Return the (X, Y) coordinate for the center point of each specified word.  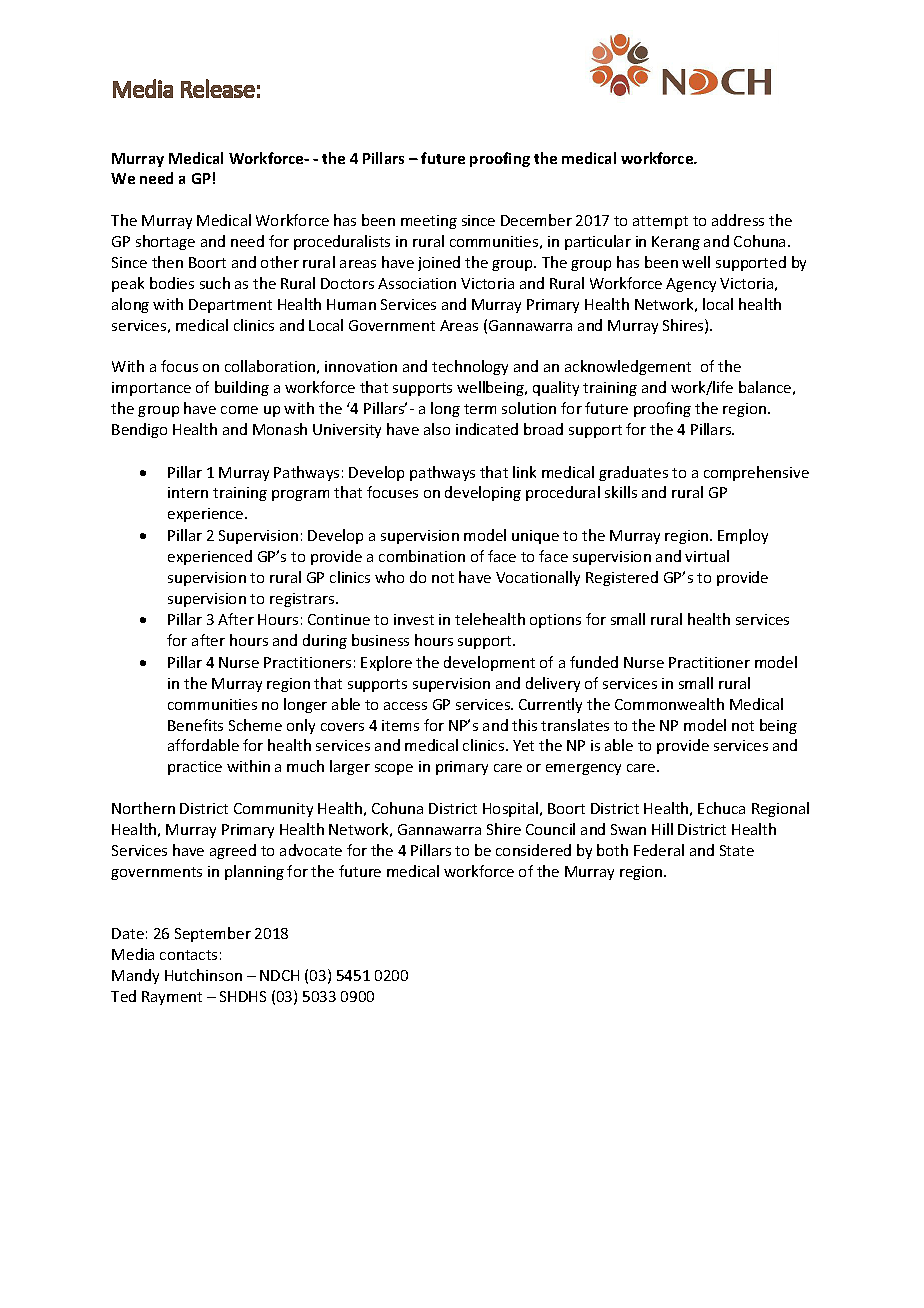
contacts (188, 955)
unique (535, 537)
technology (470, 367)
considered (533, 850)
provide (683, 746)
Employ (743, 536)
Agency (691, 285)
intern (188, 492)
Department (230, 306)
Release (218, 88)
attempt (660, 222)
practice (195, 768)
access (405, 706)
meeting (429, 222)
